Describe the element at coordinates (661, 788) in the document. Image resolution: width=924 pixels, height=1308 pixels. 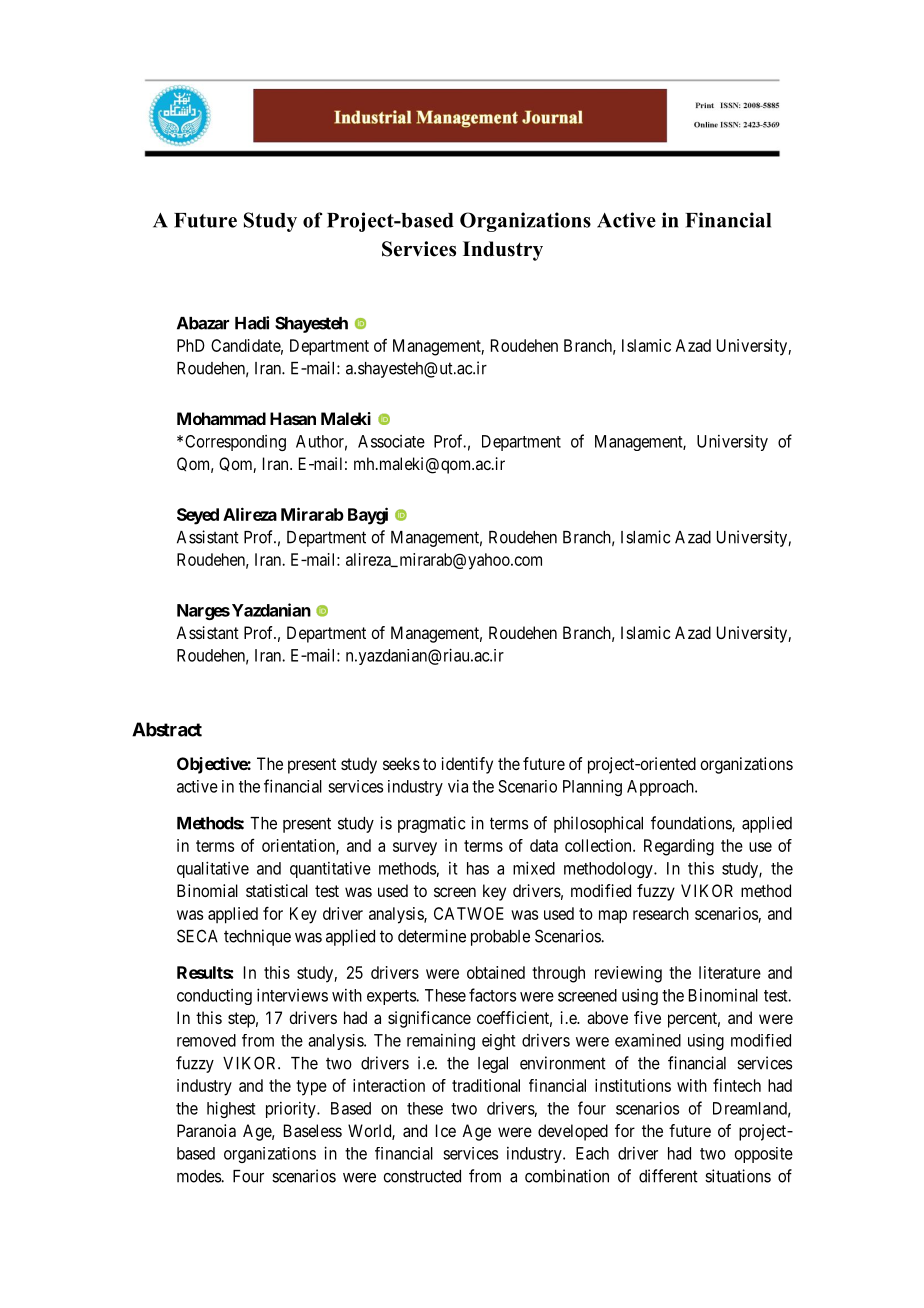
I see `Approach` at that location.
